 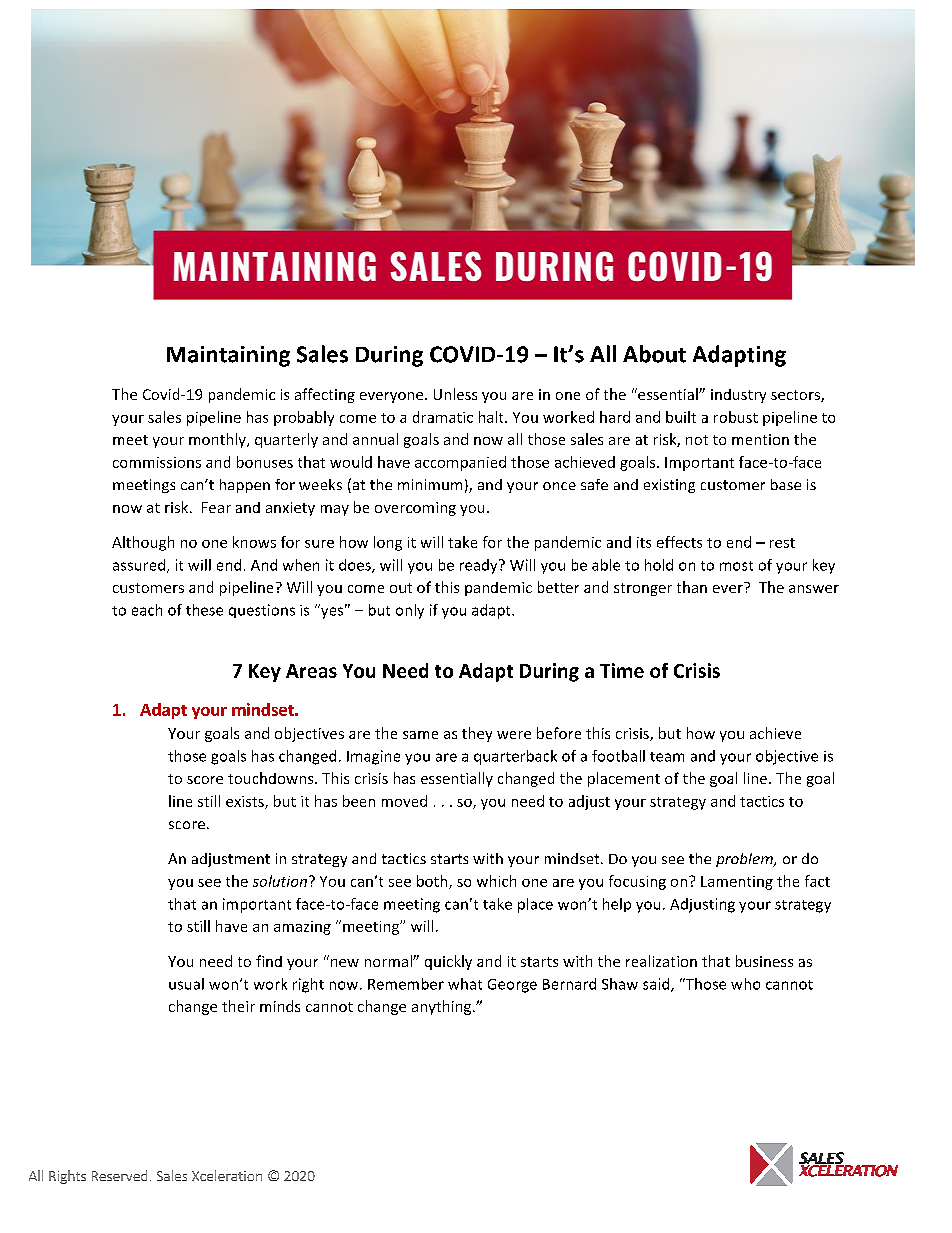 I want to click on Lamenting, so click(x=737, y=883).
